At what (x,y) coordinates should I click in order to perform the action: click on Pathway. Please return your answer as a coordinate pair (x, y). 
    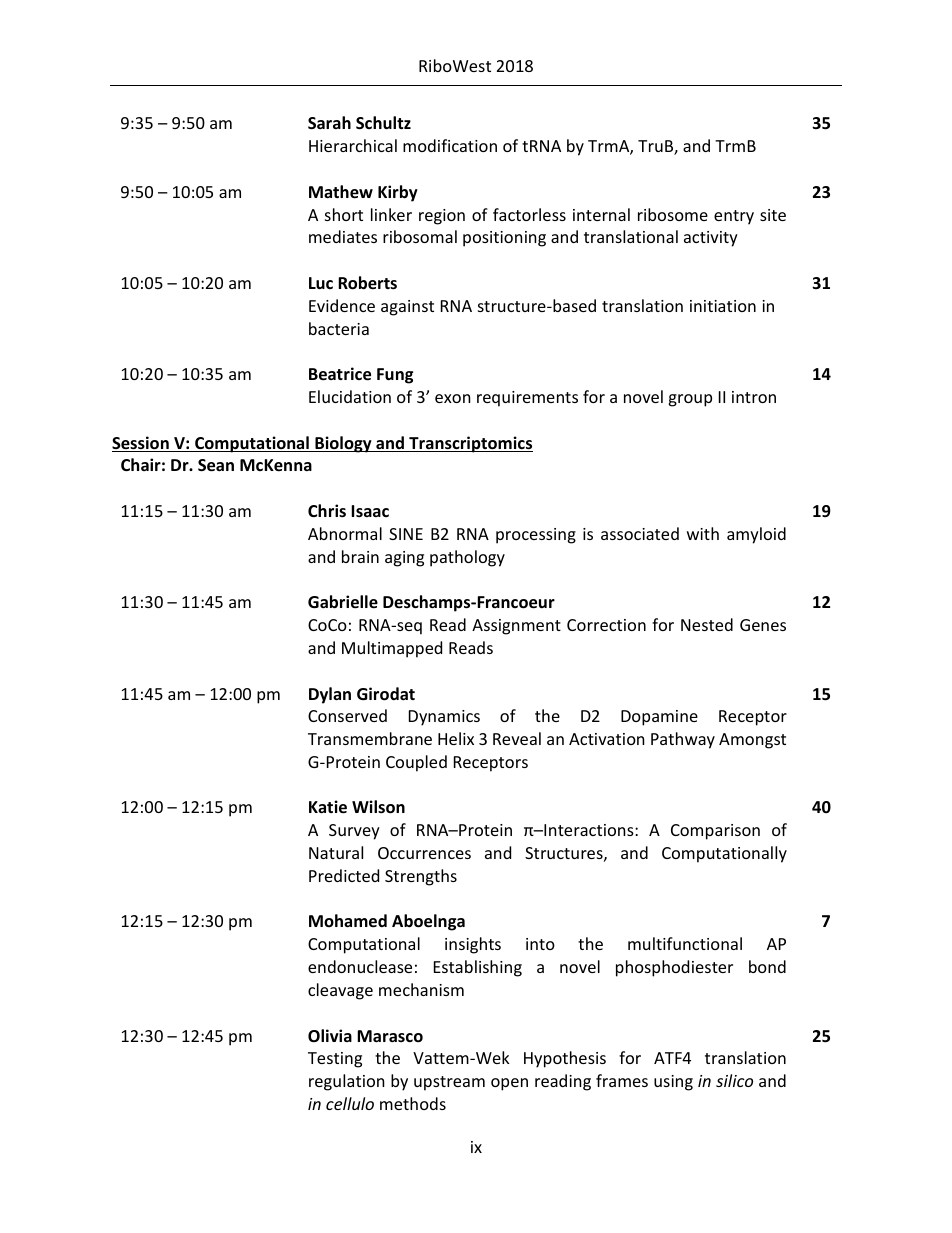
    Looking at the image, I should click on (683, 740).
